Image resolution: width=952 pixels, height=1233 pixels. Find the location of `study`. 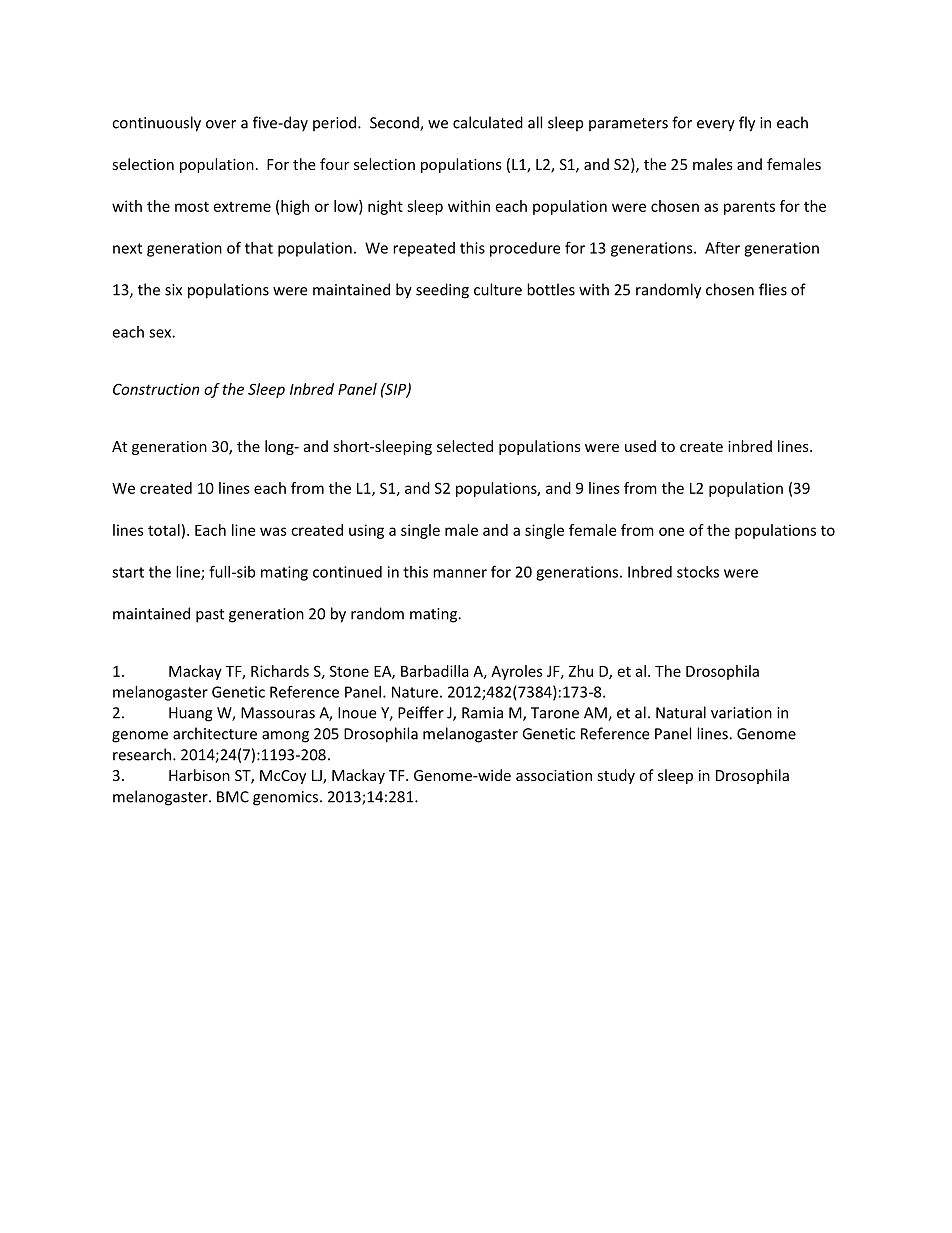

study is located at coordinates (616, 776).
